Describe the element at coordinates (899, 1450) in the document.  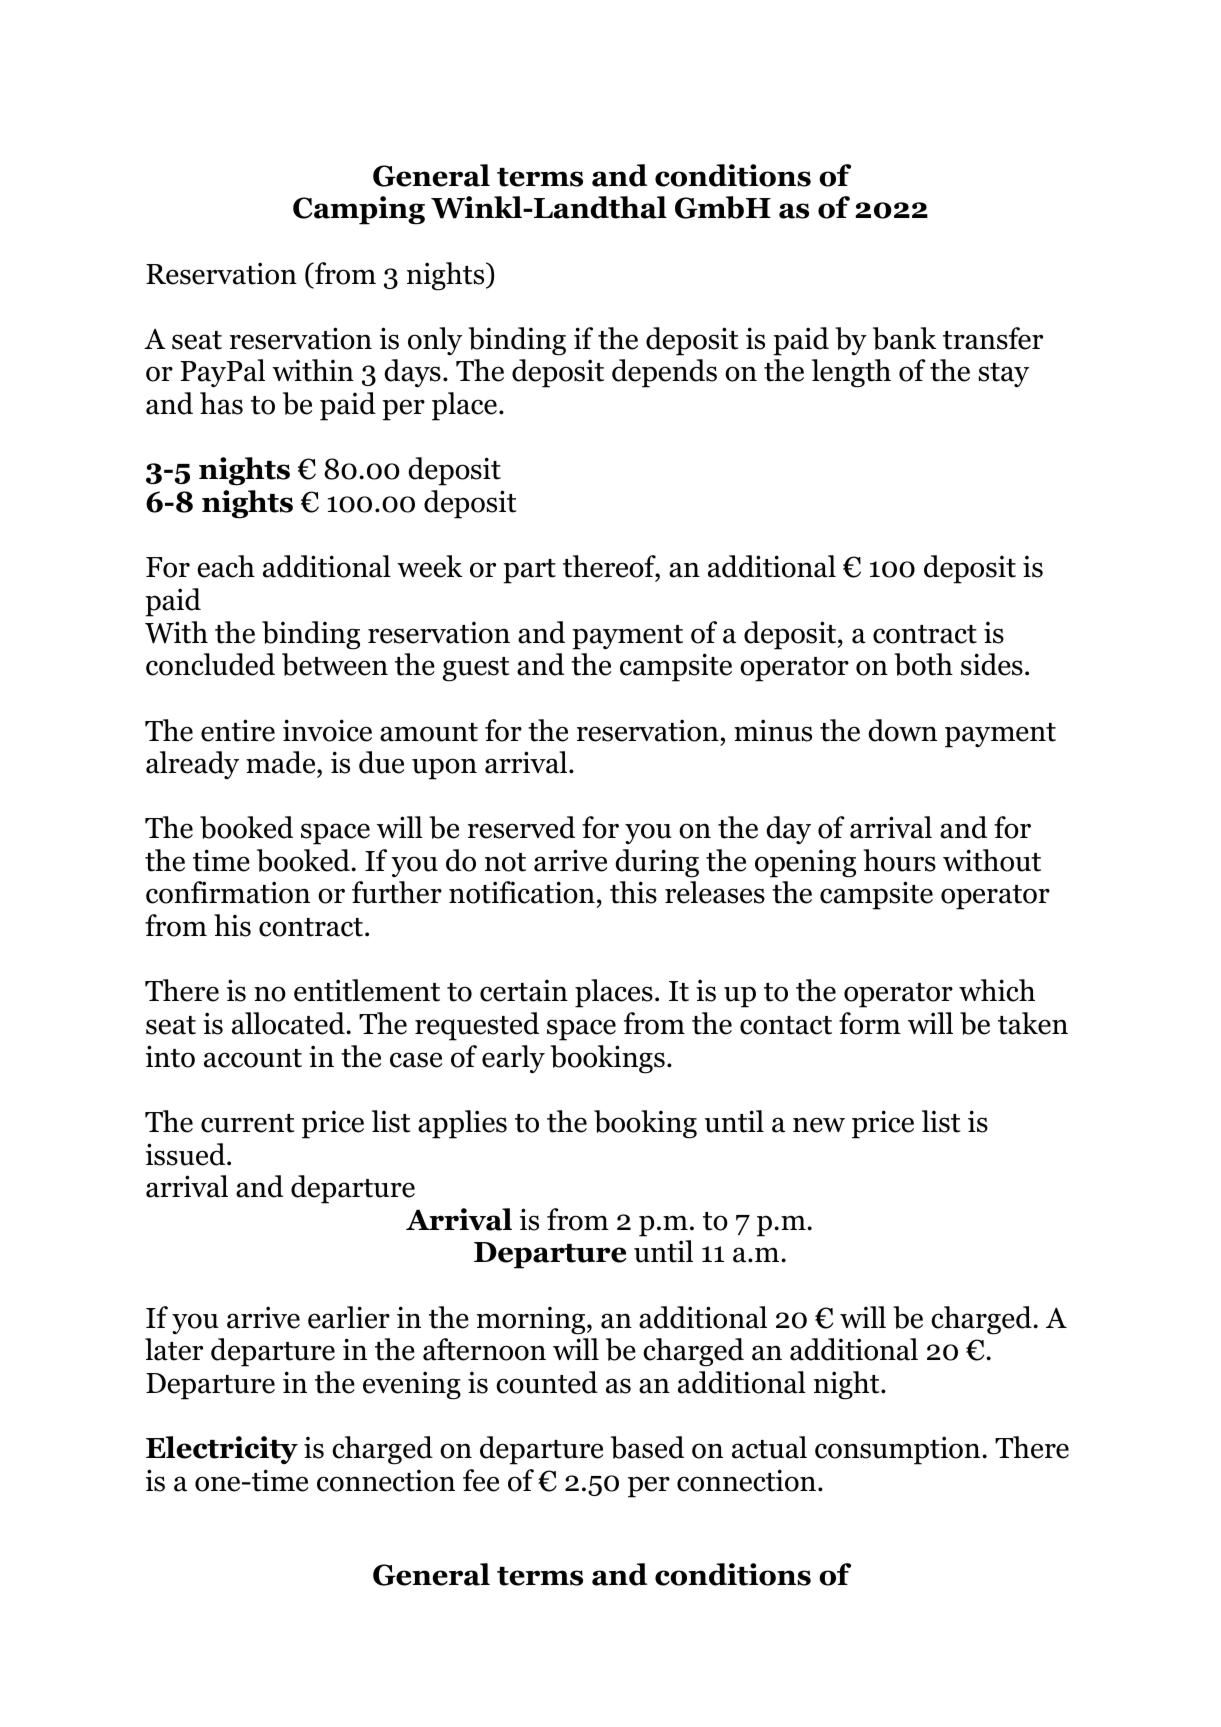
I see `consumption` at that location.
